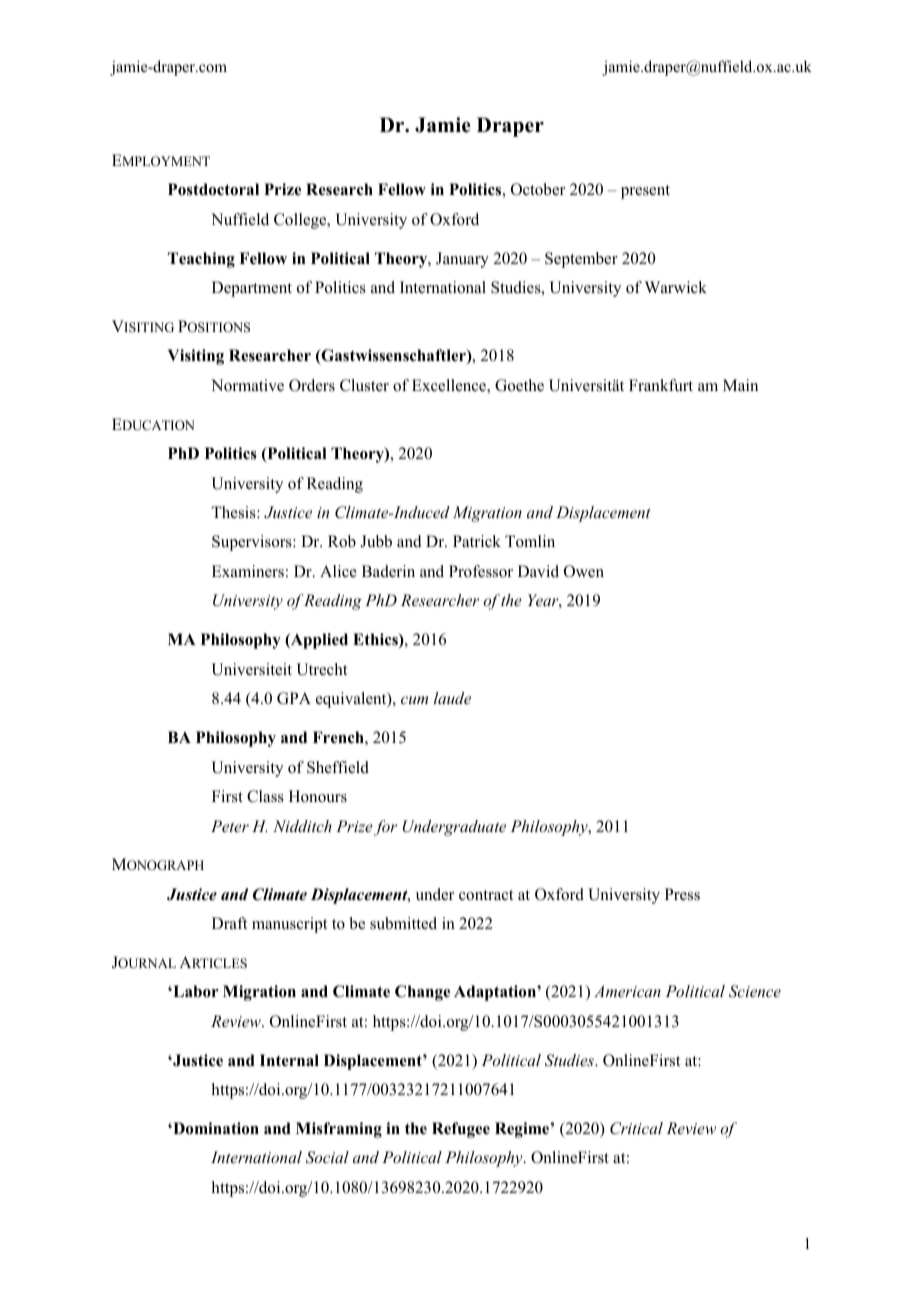  Describe the element at coordinates (248, 571) in the screenshot. I see `Examiners` at that location.
